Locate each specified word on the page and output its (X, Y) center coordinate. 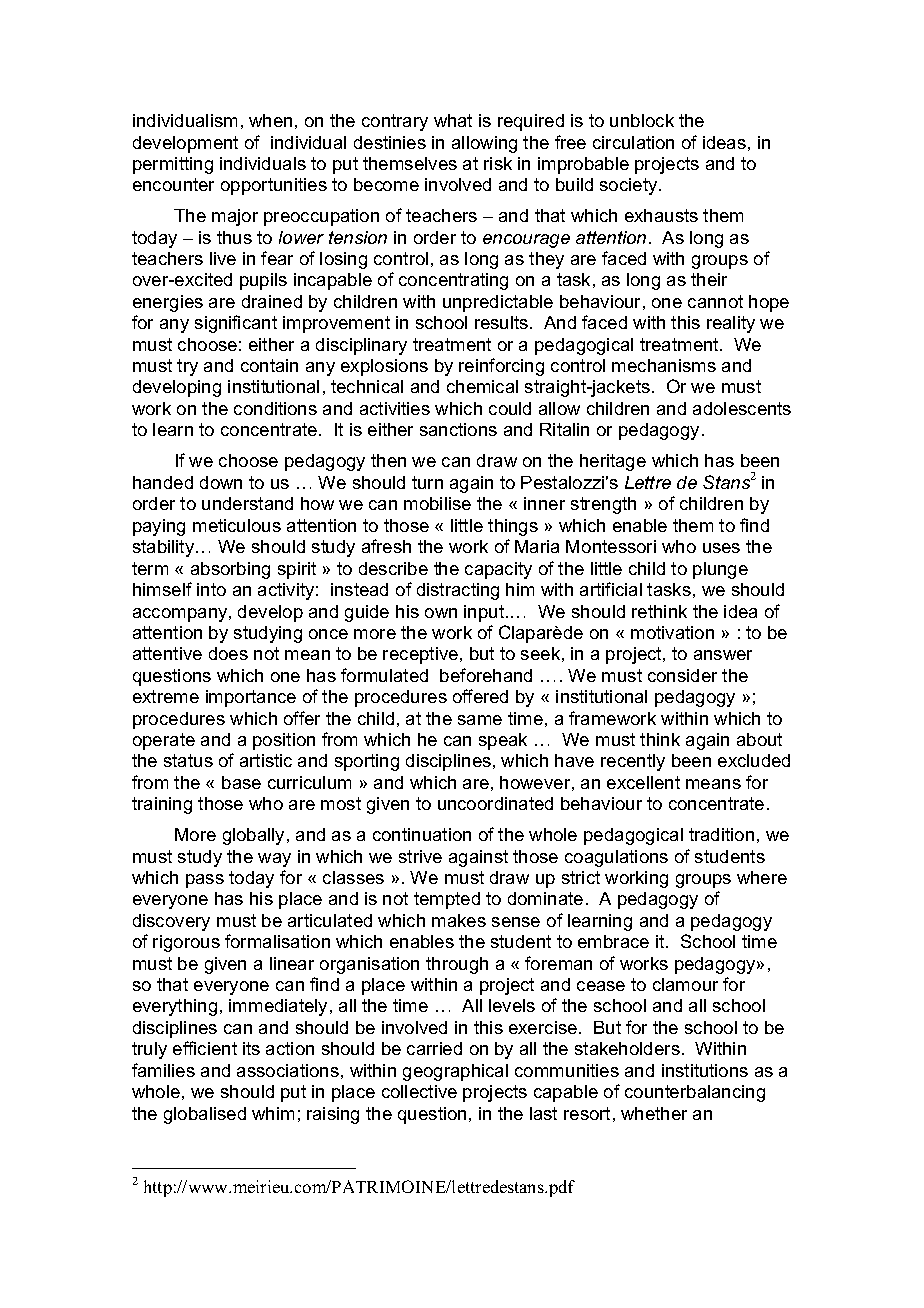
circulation (633, 142)
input (485, 613)
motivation (672, 632)
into (211, 589)
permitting (173, 165)
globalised (205, 1115)
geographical (455, 1072)
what (453, 120)
